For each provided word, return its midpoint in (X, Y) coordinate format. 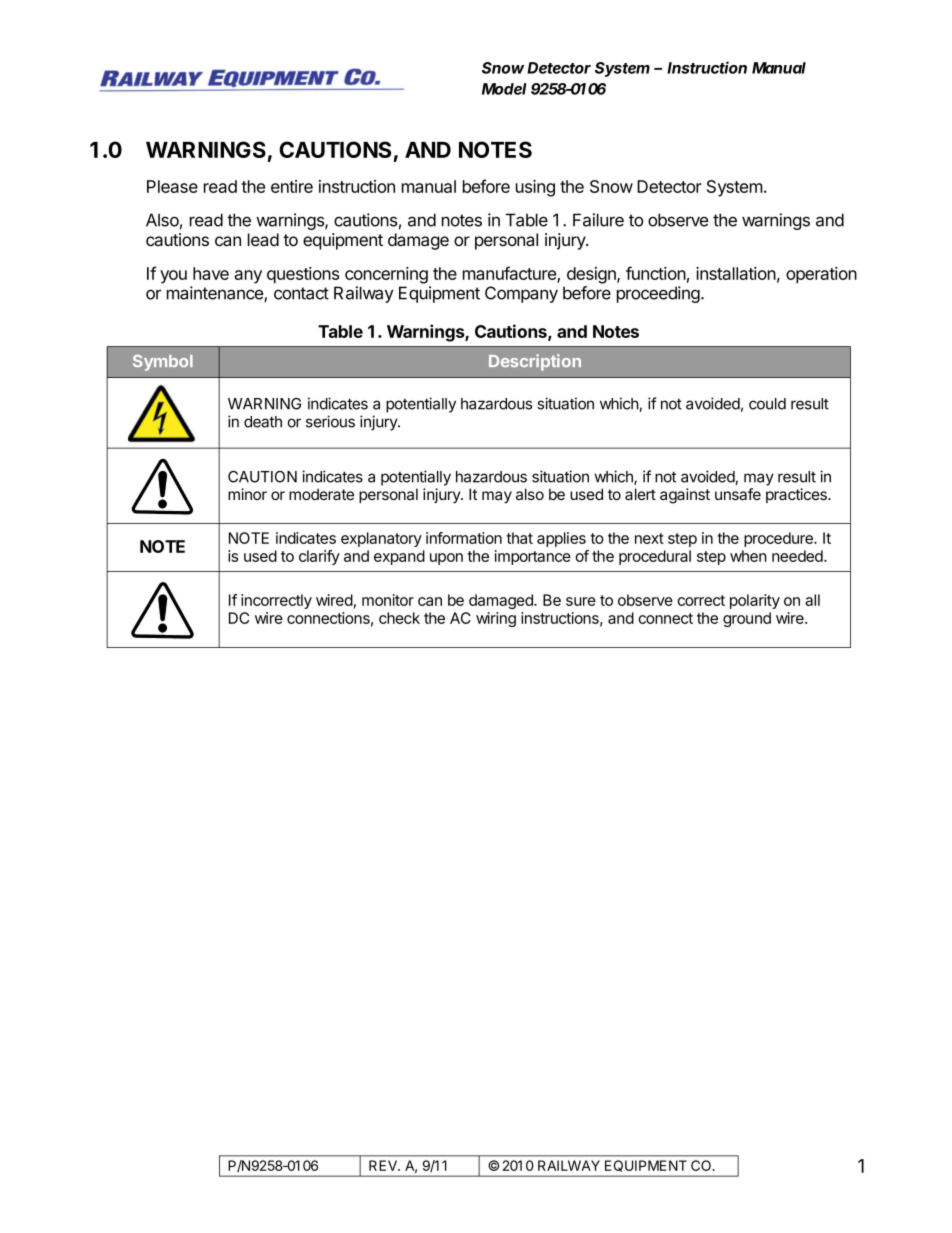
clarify (319, 557)
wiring (496, 619)
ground (747, 619)
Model (504, 89)
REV (384, 1165)
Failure (598, 220)
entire (292, 186)
